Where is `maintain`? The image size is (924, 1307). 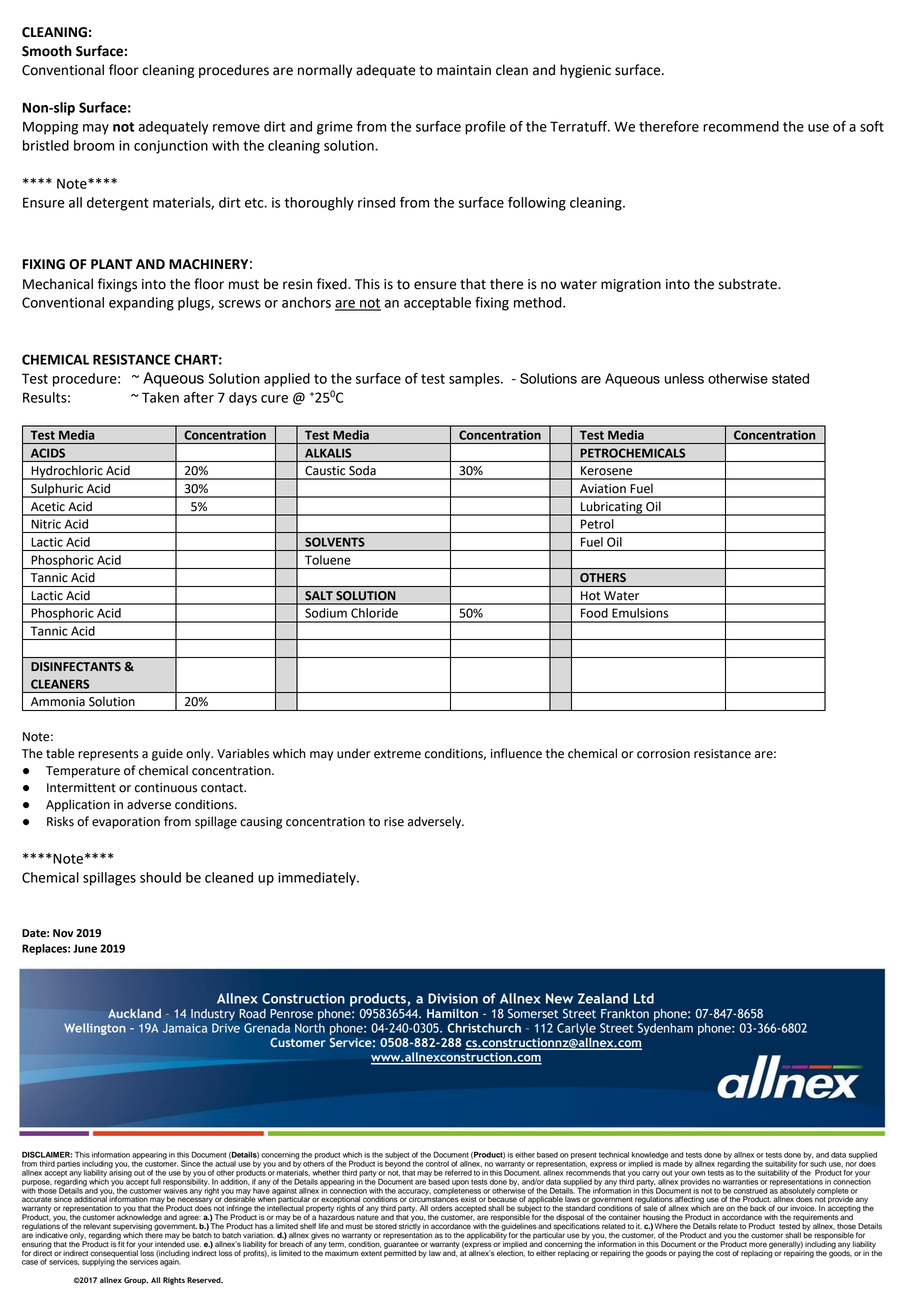 maintain is located at coordinates (464, 70).
